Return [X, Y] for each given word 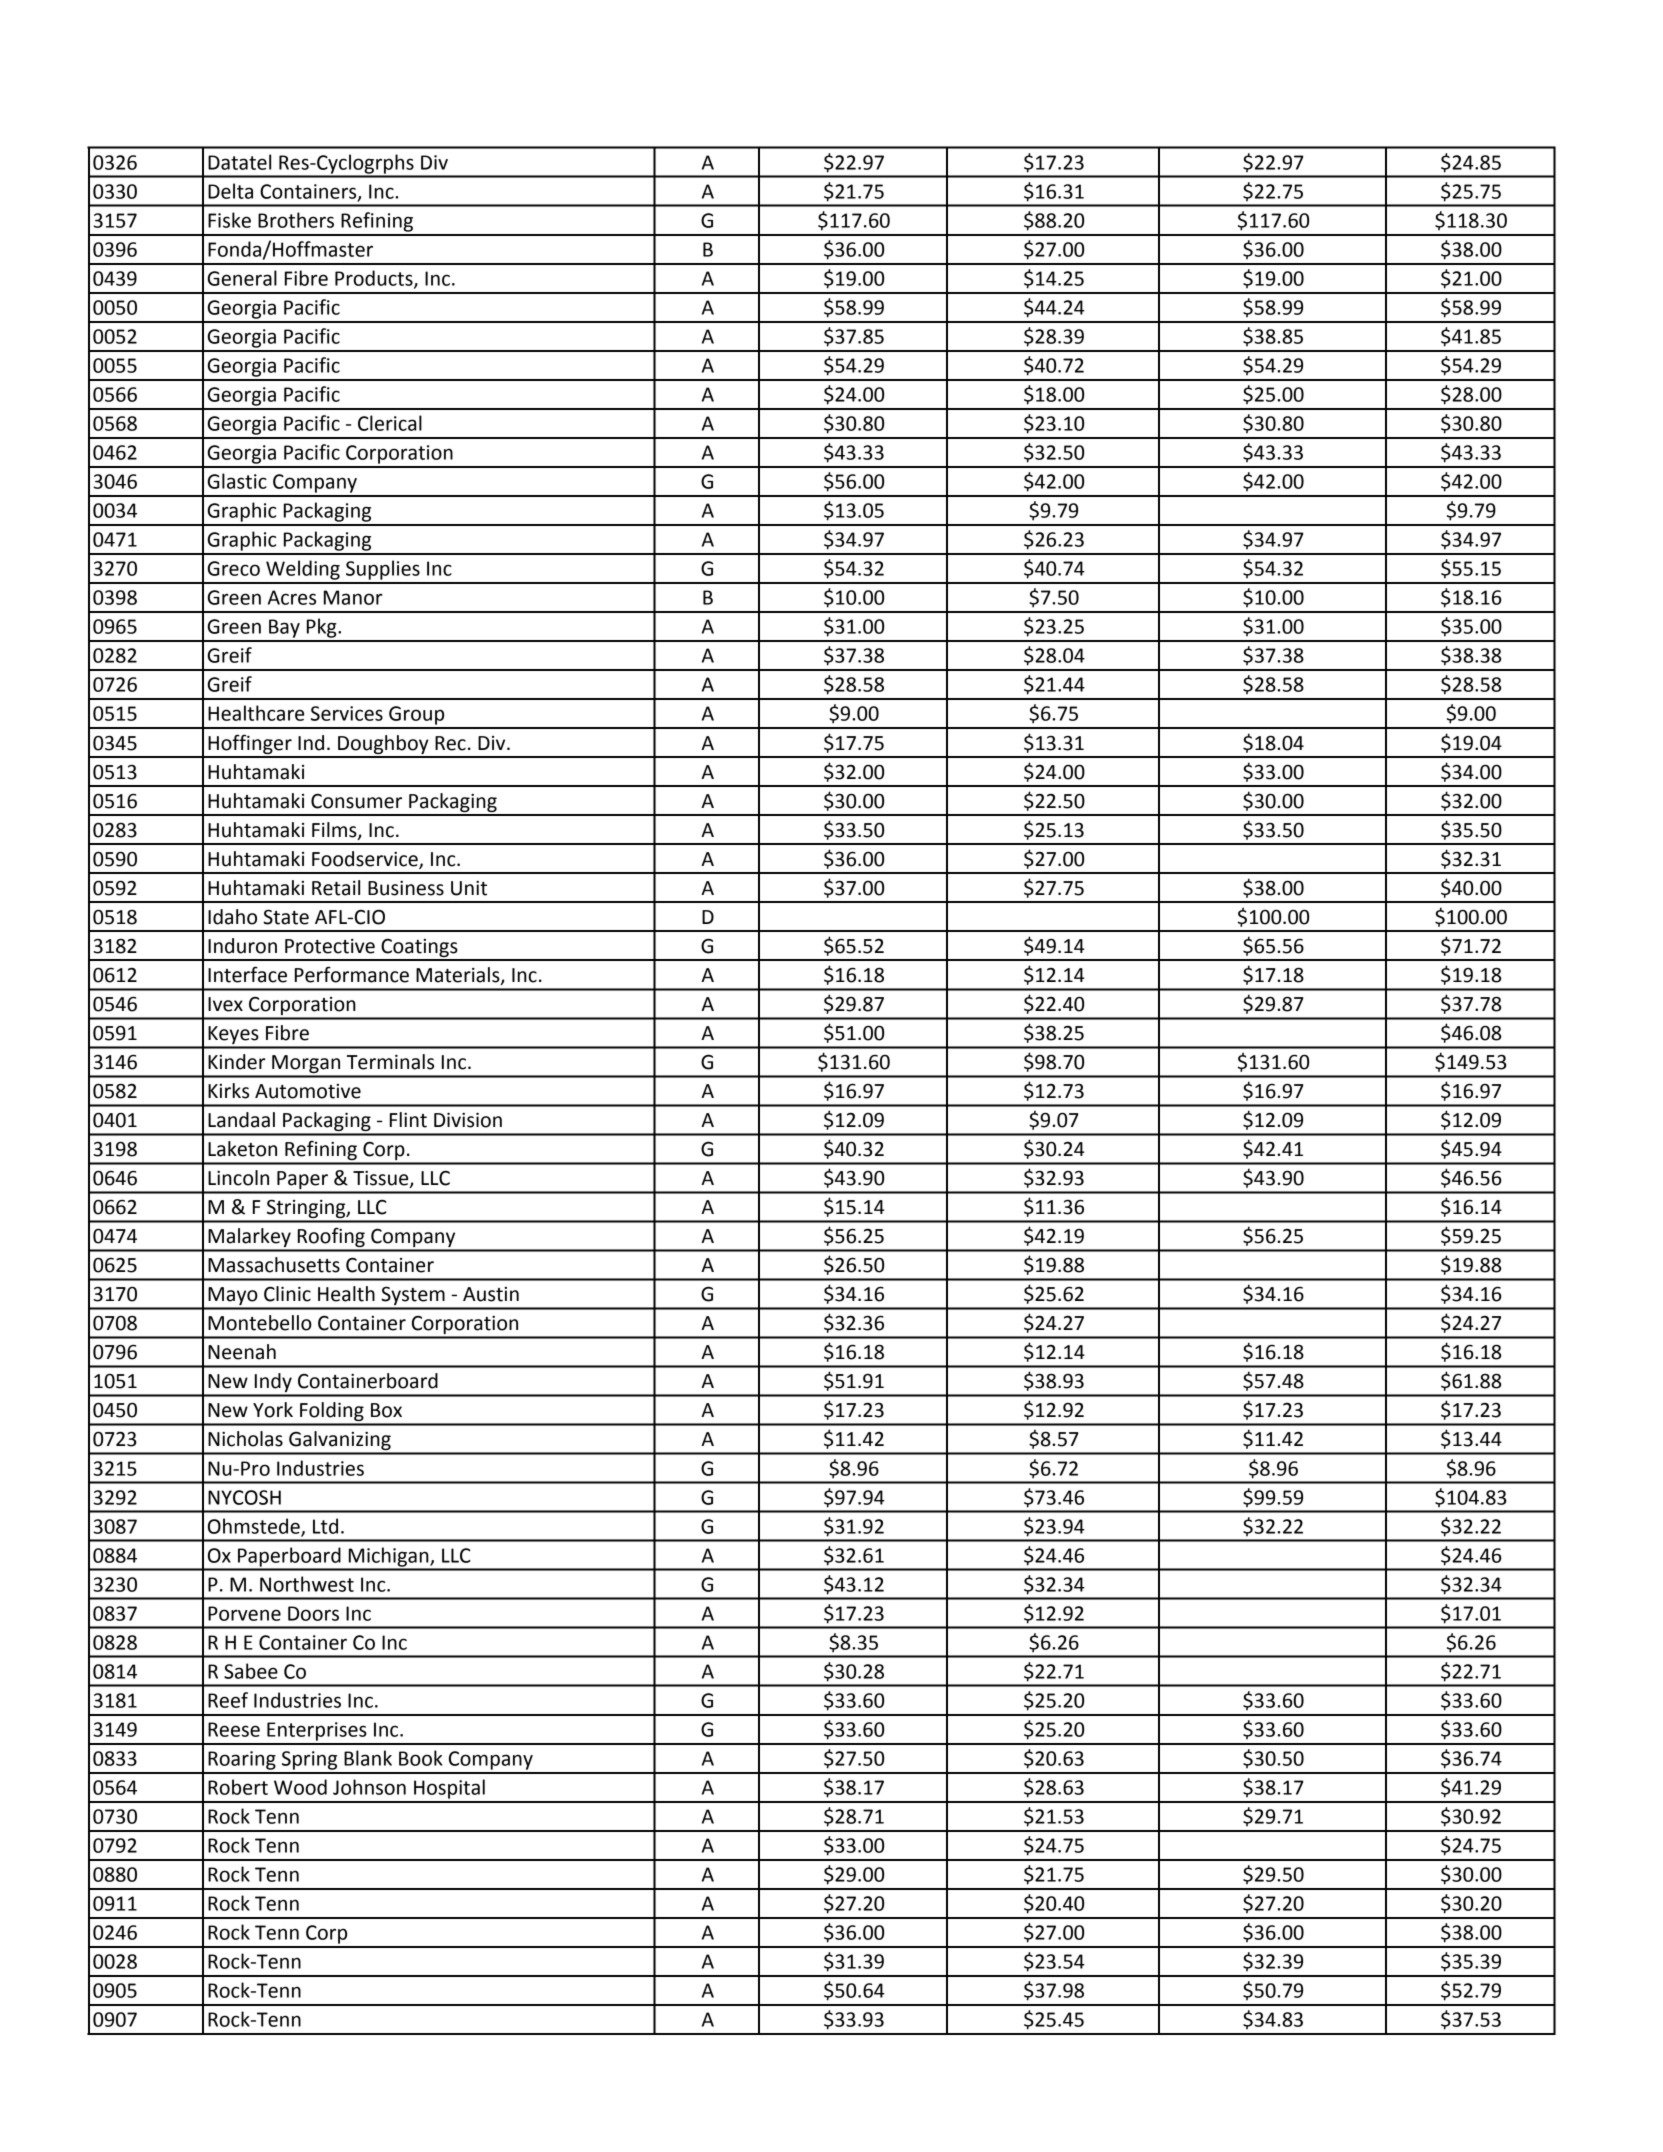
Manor [353, 597]
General [242, 278]
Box [386, 1410]
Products [375, 279]
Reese [234, 1729]
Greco [233, 568]
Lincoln [238, 1178]
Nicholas [245, 1439]
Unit [469, 888]
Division [468, 1120]
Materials [459, 976]
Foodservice [366, 859]
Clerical [390, 423]
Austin [491, 1294]
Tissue [382, 1179]
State [286, 917]
